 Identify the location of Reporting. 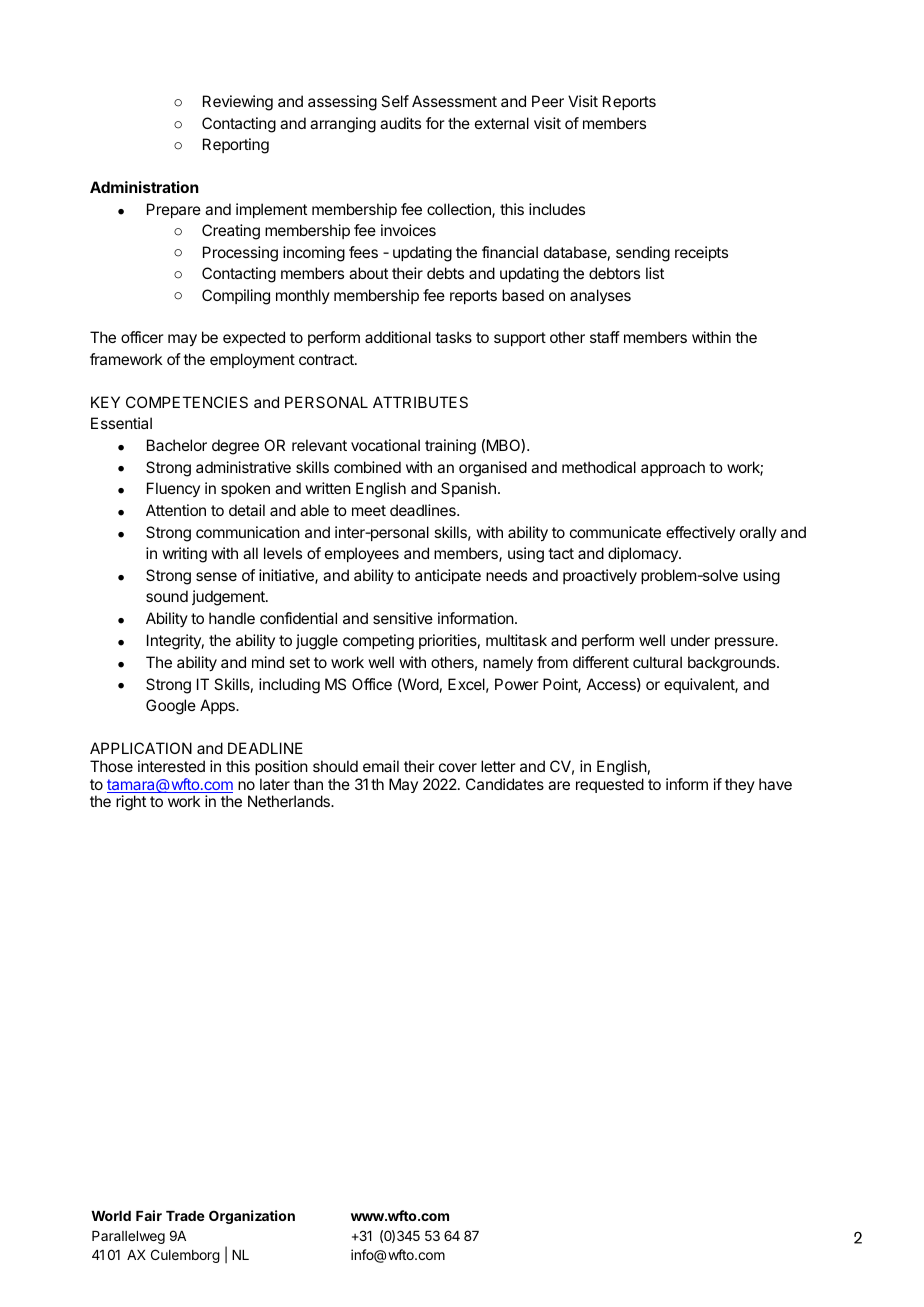
(236, 146).
